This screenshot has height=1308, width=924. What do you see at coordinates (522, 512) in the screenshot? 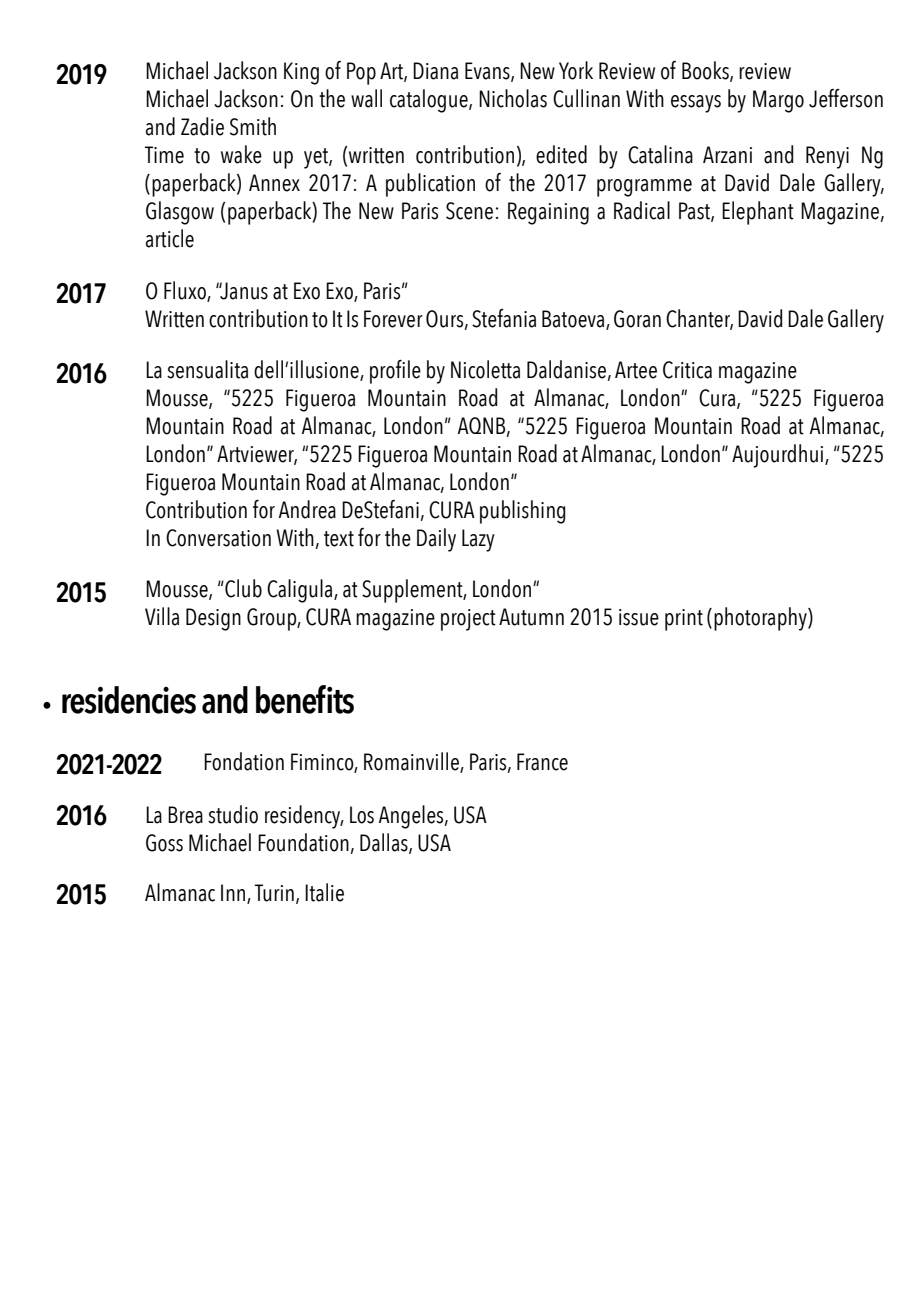
I see `publishing` at bounding box center [522, 512].
